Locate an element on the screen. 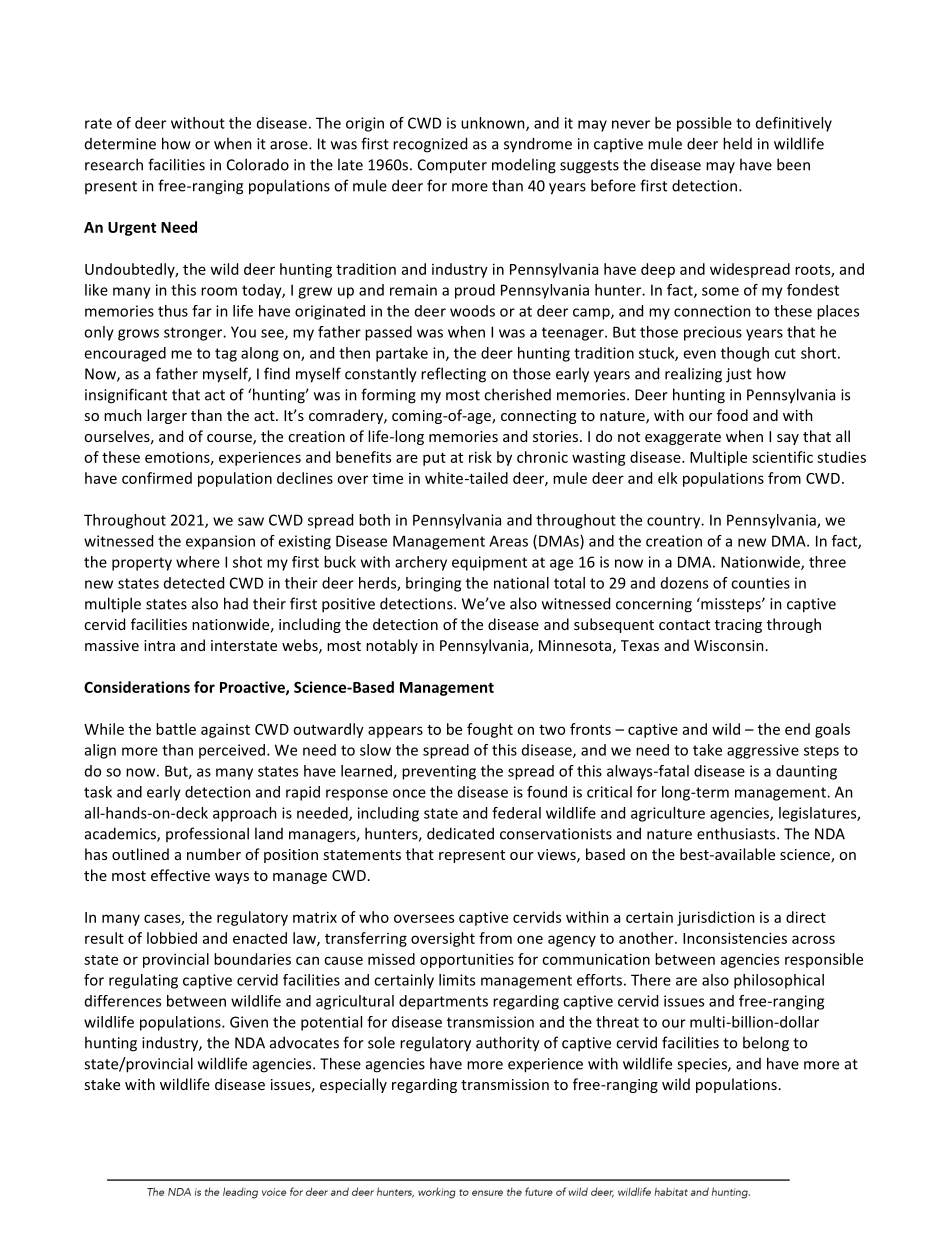 This screenshot has height=1233, width=952. risk is located at coordinates (480, 457).
